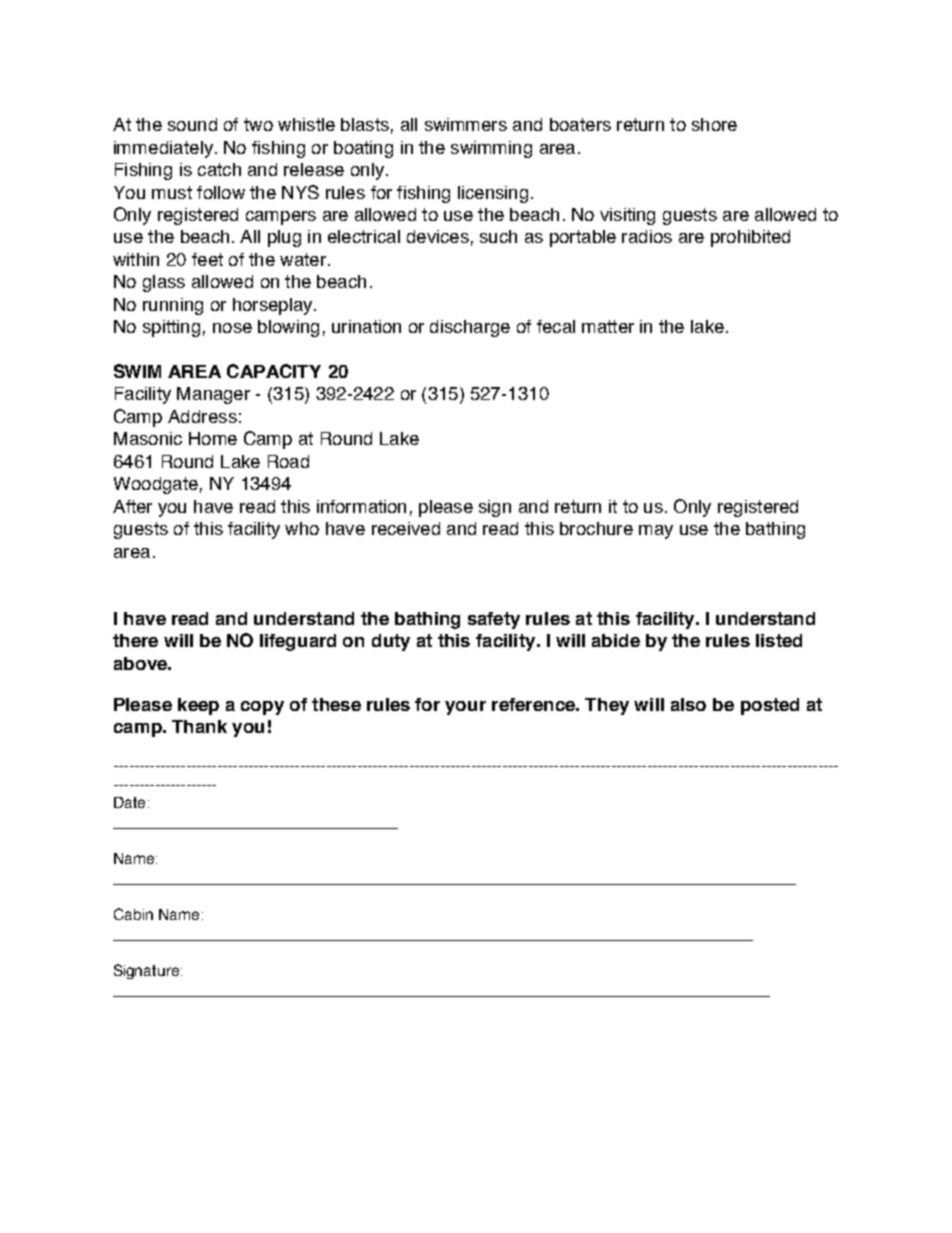  Describe the element at coordinates (361, 506) in the page. I see `information` at that location.
